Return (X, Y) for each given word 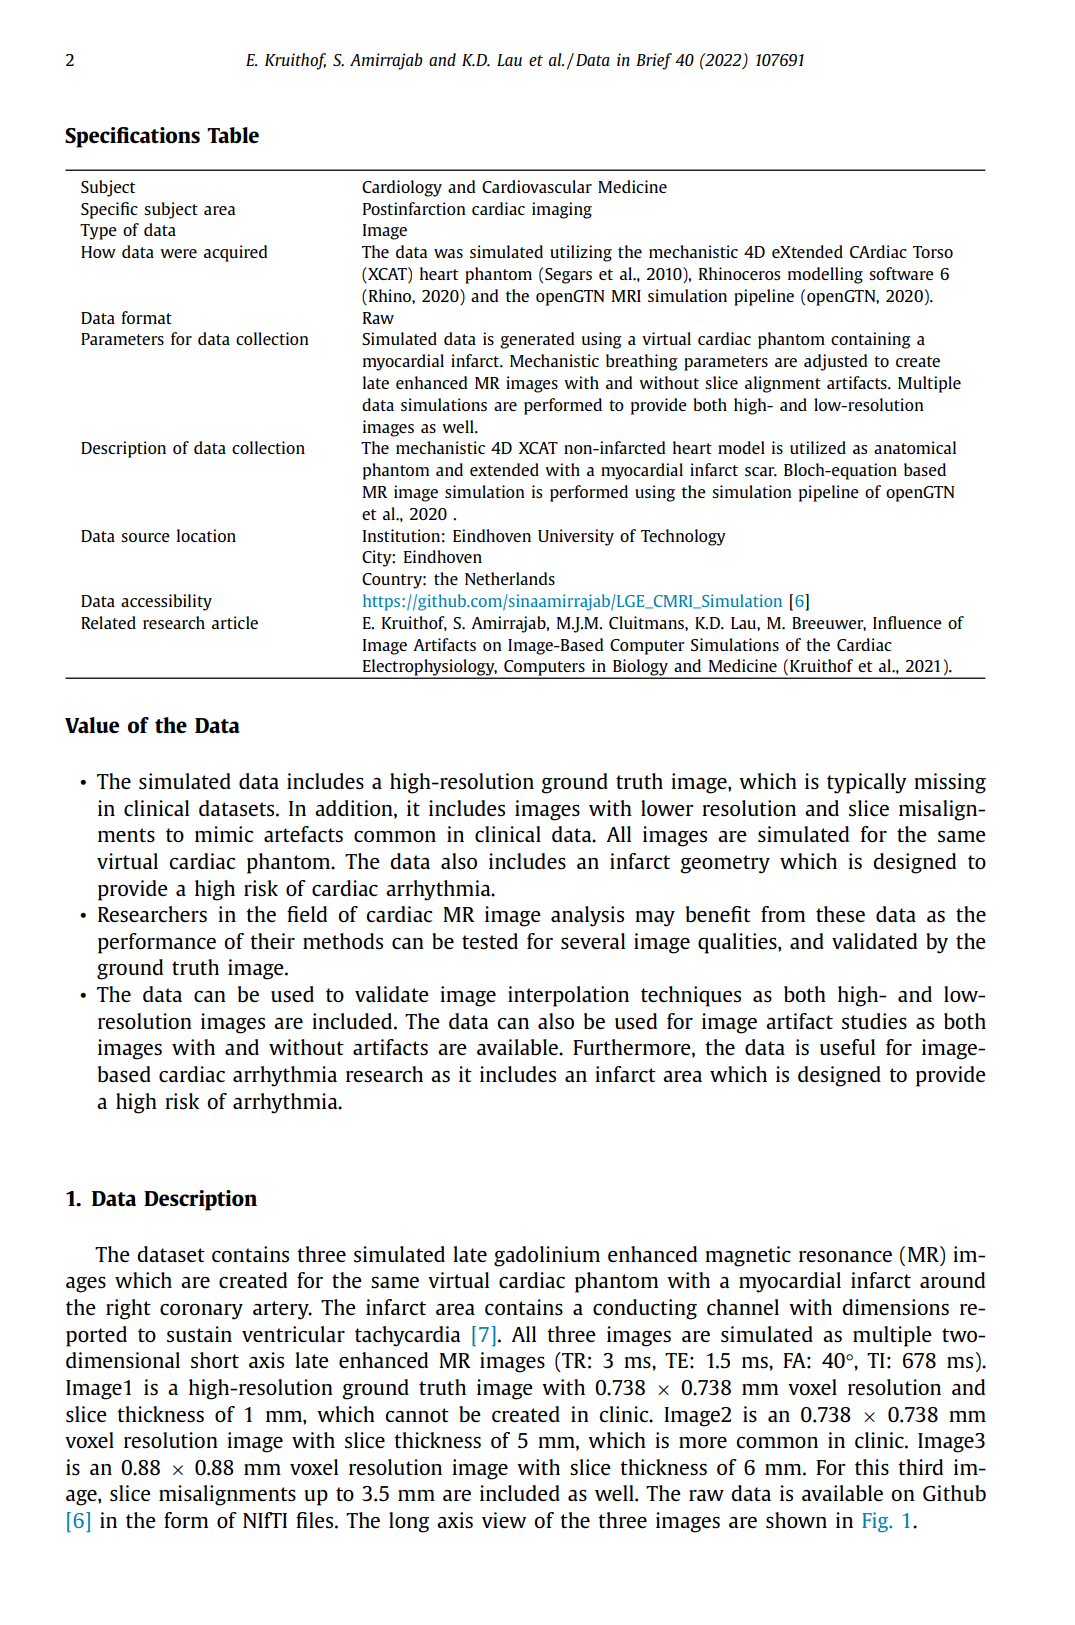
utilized (818, 447)
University (576, 537)
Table (233, 135)
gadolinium (547, 1256)
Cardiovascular (537, 186)
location (206, 535)
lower (667, 808)
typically (867, 783)
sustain (199, 1334)
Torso (933, 252)
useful (847, 1047)
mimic (224, 834)
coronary (201, 1312)
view (504, 1520)
